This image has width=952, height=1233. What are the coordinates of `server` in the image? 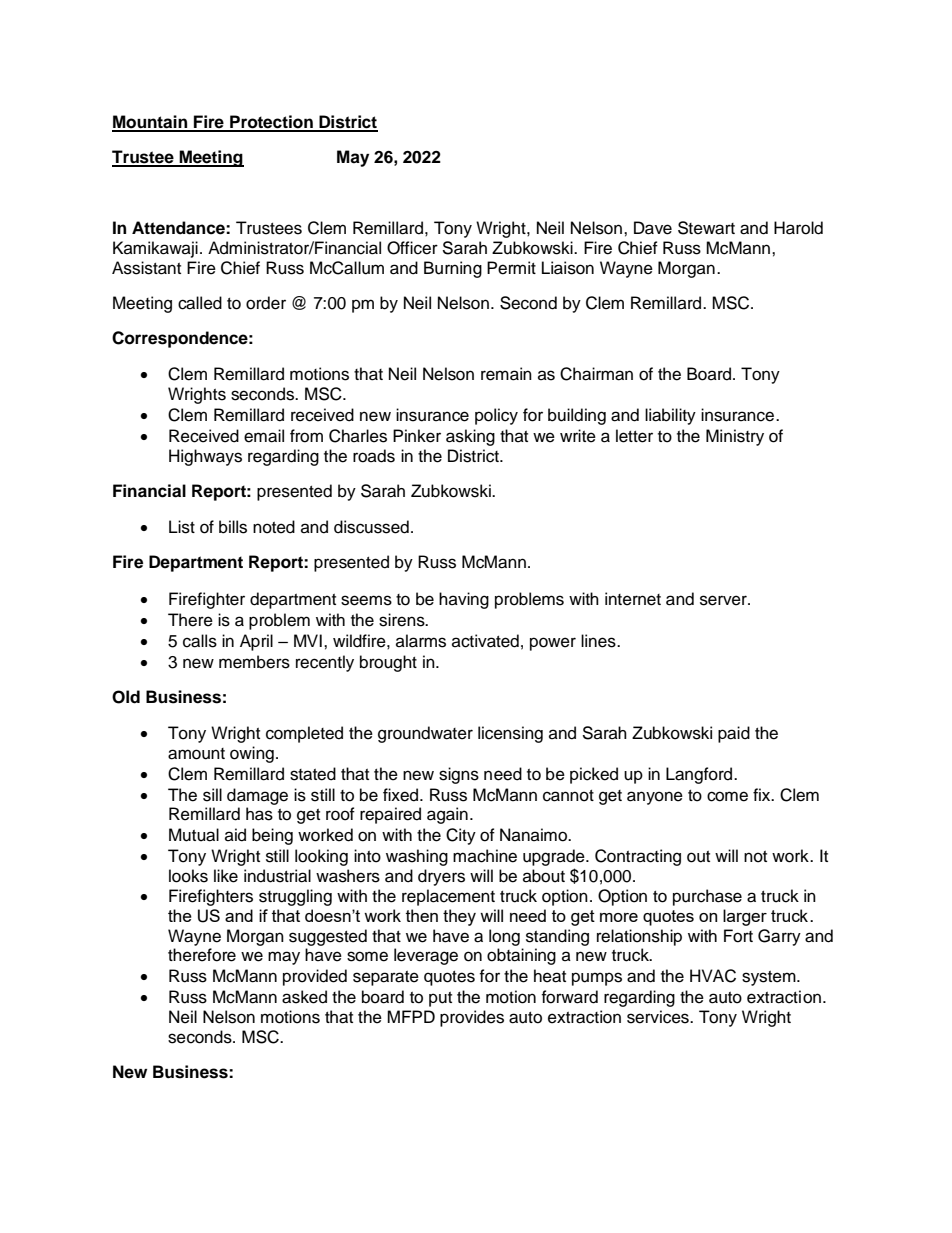 It's located at (724, 600).
